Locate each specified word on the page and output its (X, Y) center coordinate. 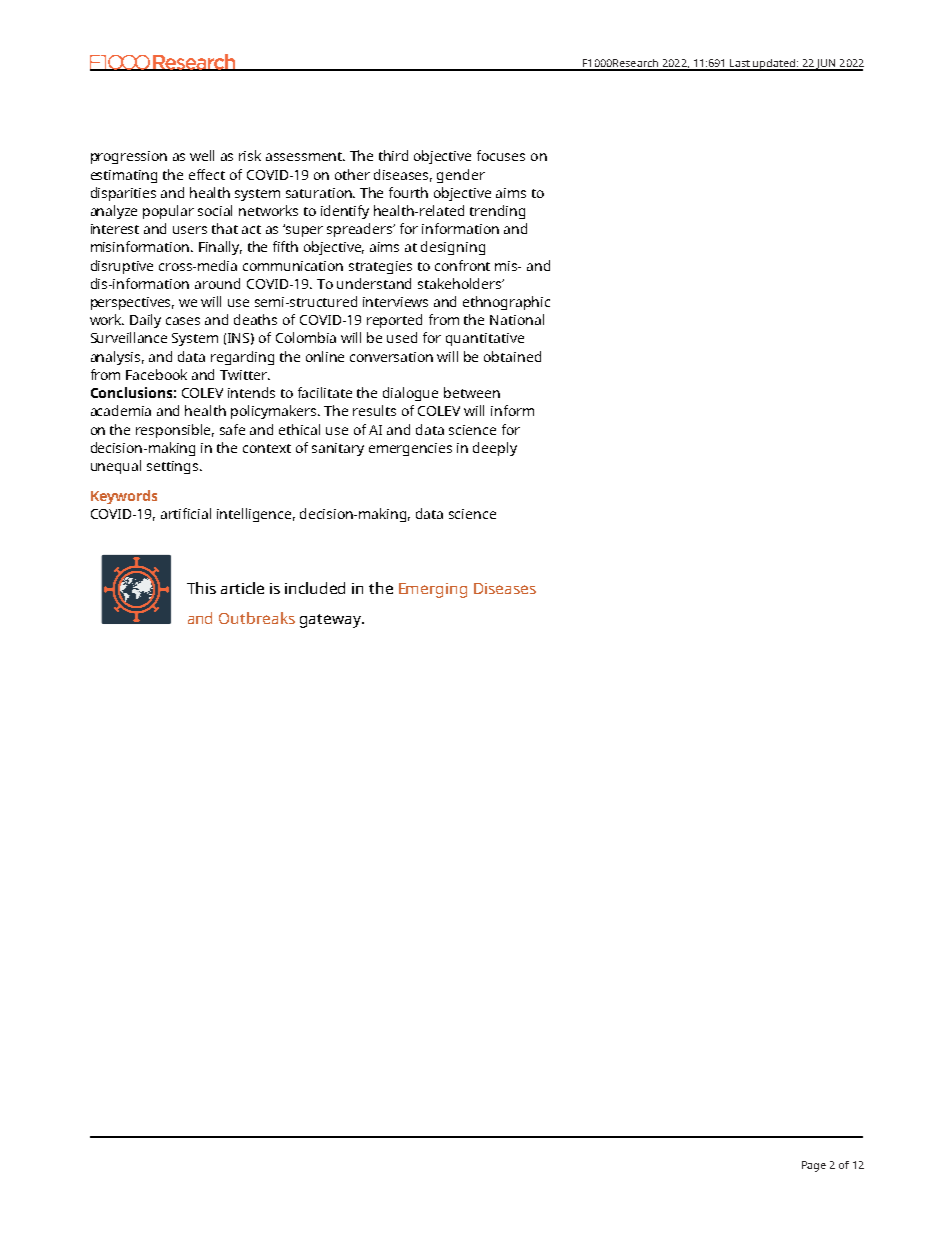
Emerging (433, 590)
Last (740, 64)
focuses (501, 155)
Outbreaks (257, 618)
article (242, 588)
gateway (332, 621)
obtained (512, 356)
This (201, 588)
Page (814, 1166)
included (315, 588)
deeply (495, 449)
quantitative (485, 339)
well (202, 155)
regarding (242, 358)
